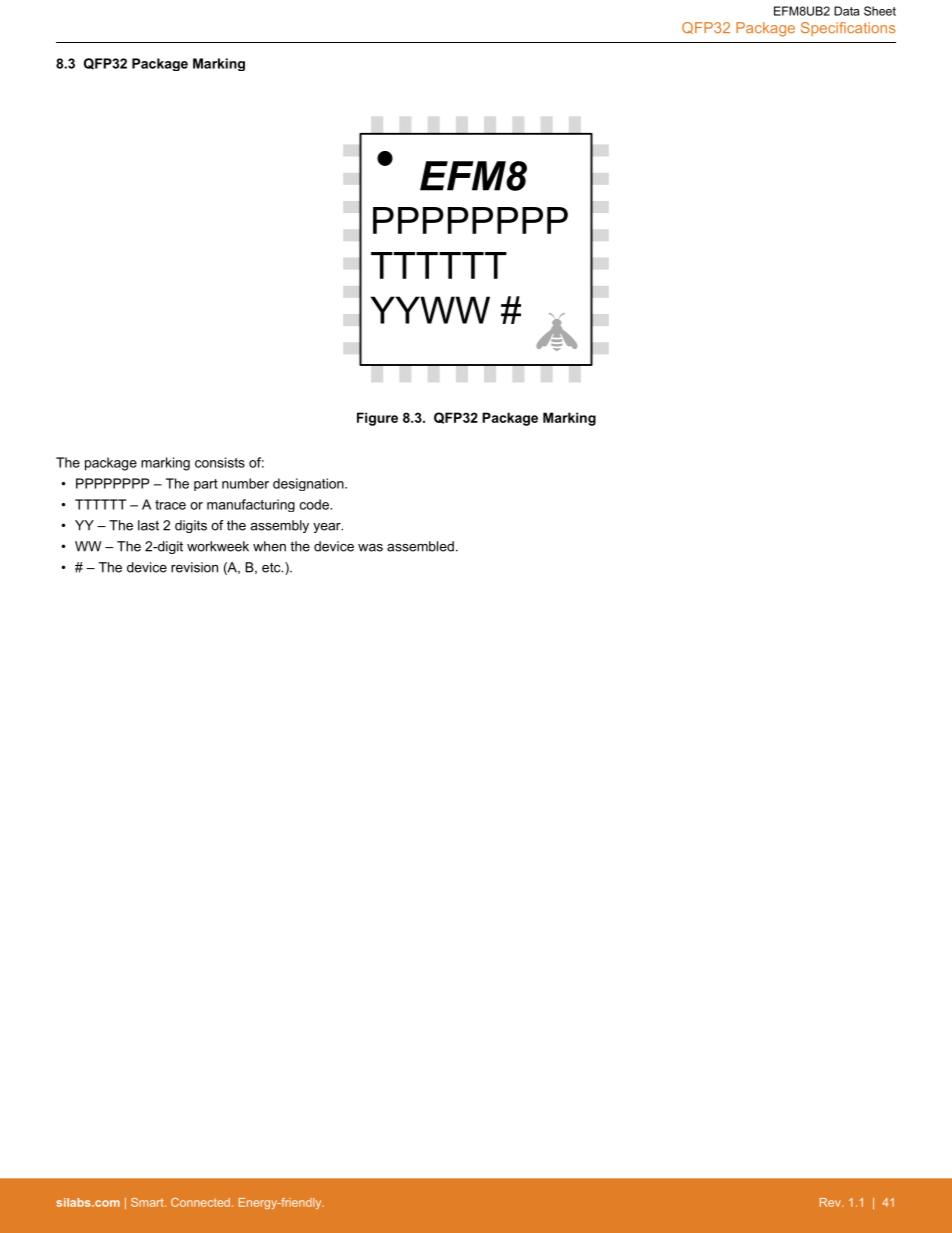 The image size is (952, 1233). What do you see at coordinates (420, 546) in the document?
I see `assembled` at bounding box center [420, 546].
